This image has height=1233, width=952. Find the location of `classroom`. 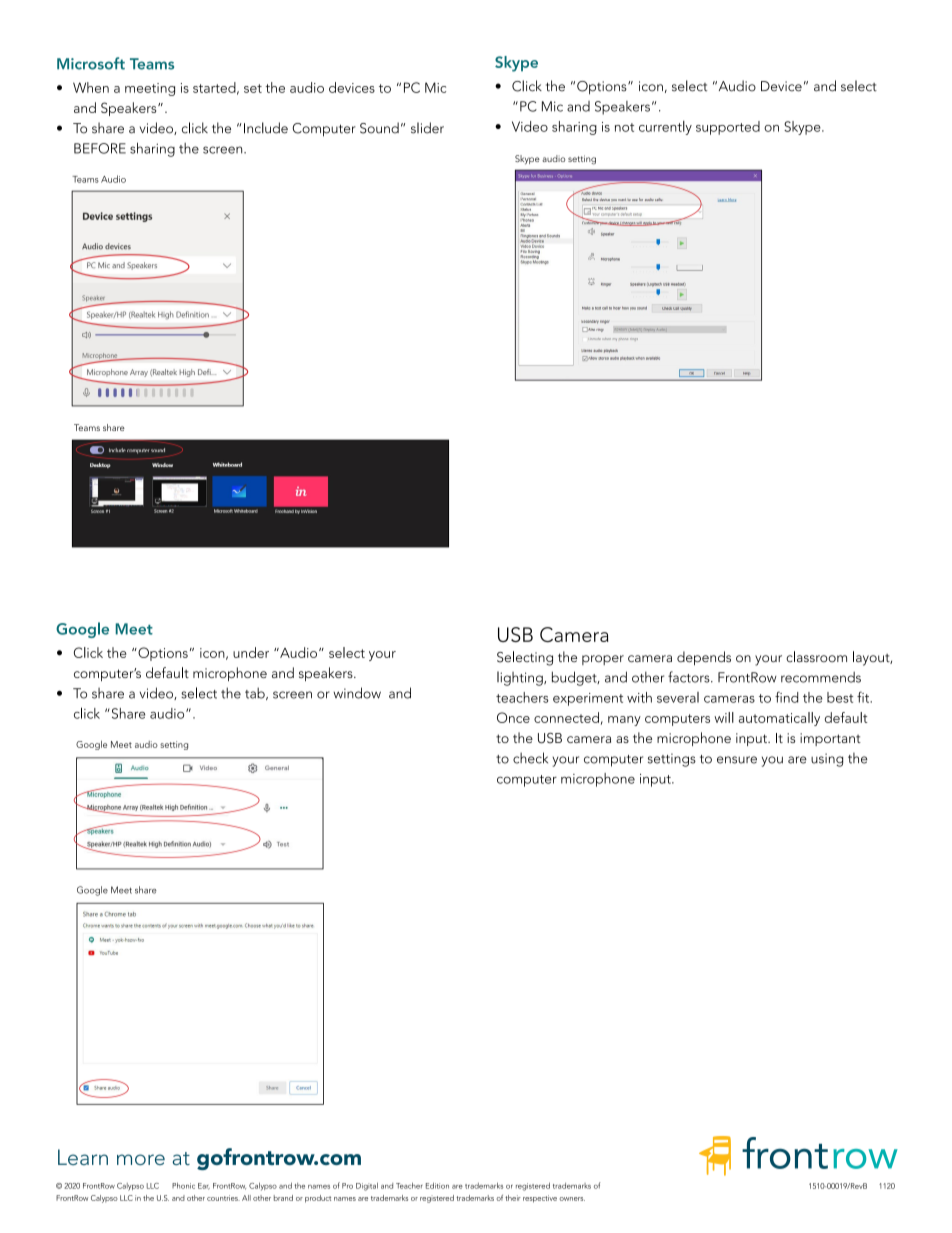

classroom is located at coordinates (816, 656).
